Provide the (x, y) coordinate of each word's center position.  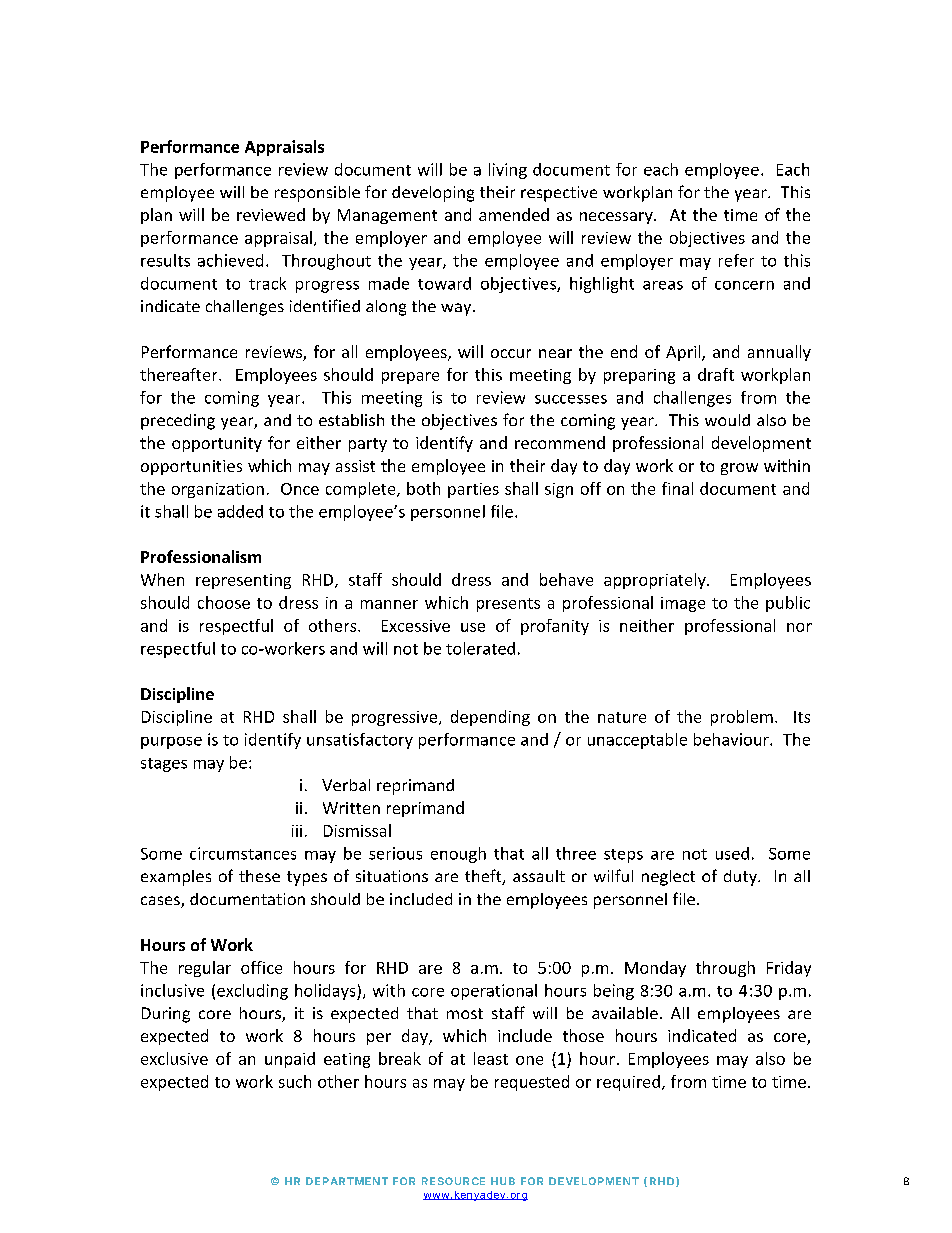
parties (473, 490)
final (677, 488)
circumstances (243, 853)
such (295, 1081)
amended (514, 214)
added (240, 511)
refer (736, 260)
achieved (230, 260)
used (732, 853)
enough (458, 855)
